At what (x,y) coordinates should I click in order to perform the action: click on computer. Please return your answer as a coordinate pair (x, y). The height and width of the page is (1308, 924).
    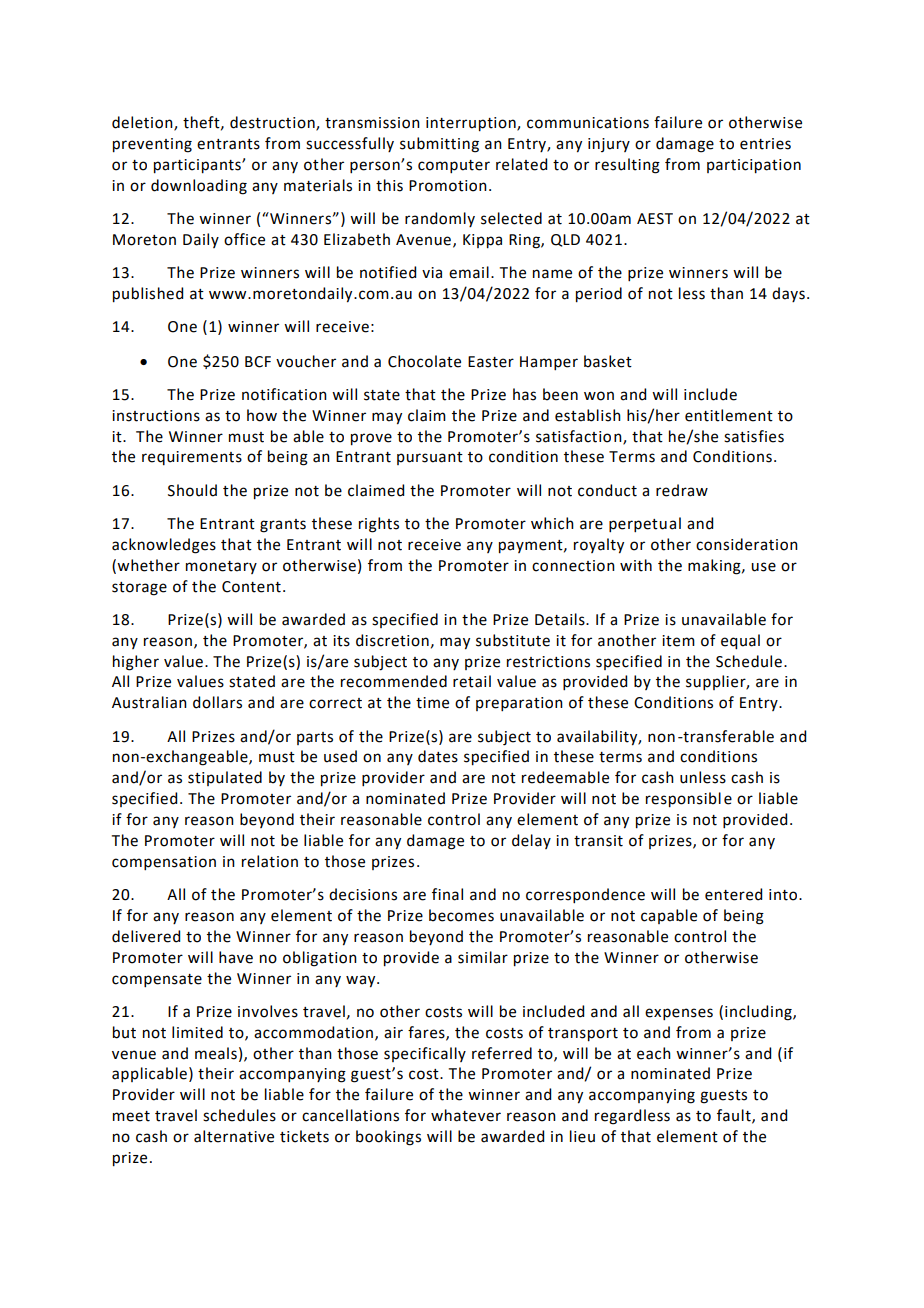
    Looking at the image, I should click on (454, 166).
